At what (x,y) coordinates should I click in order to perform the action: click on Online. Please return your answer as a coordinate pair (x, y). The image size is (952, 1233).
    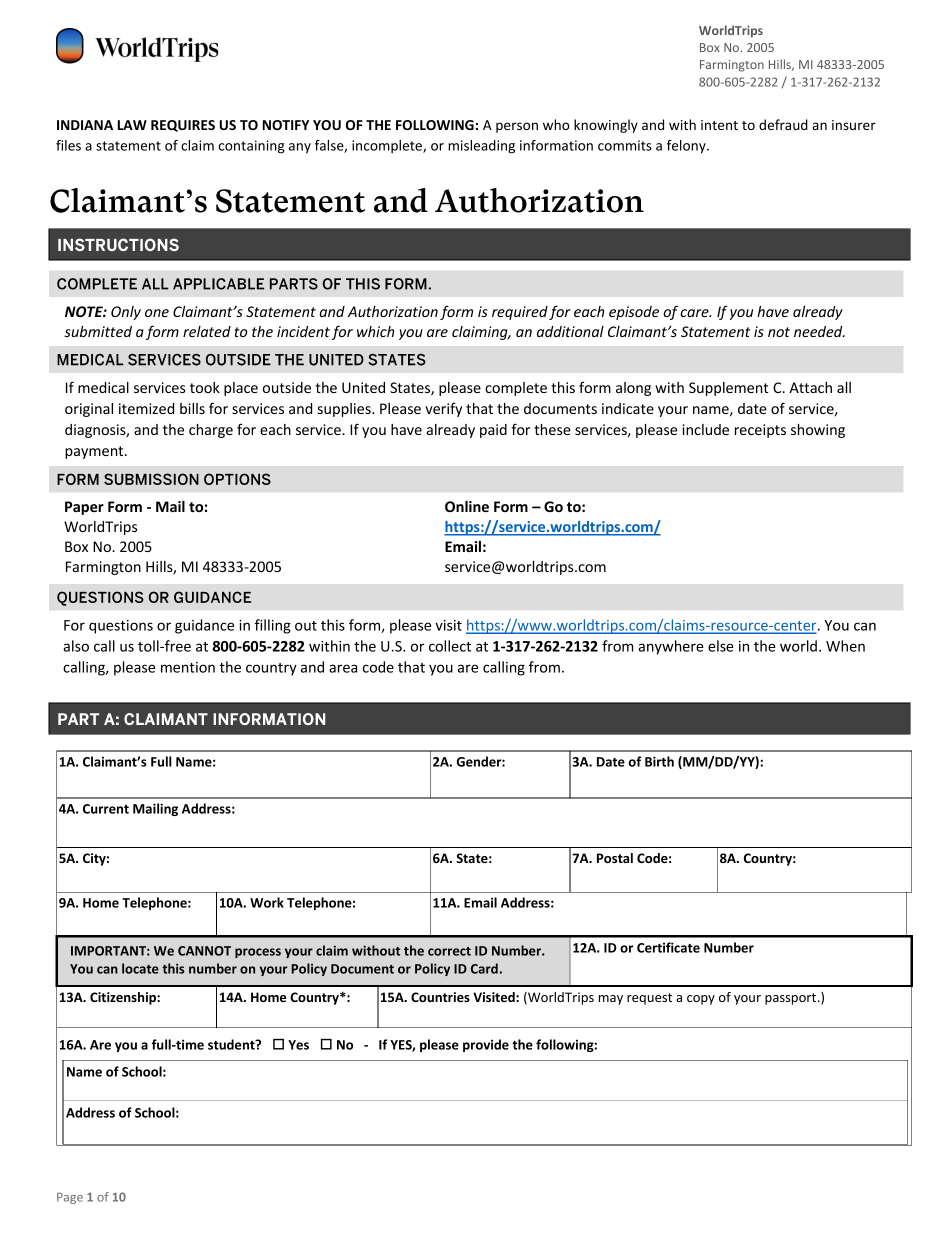
    Looking at the image, I should click on (467, 506).
